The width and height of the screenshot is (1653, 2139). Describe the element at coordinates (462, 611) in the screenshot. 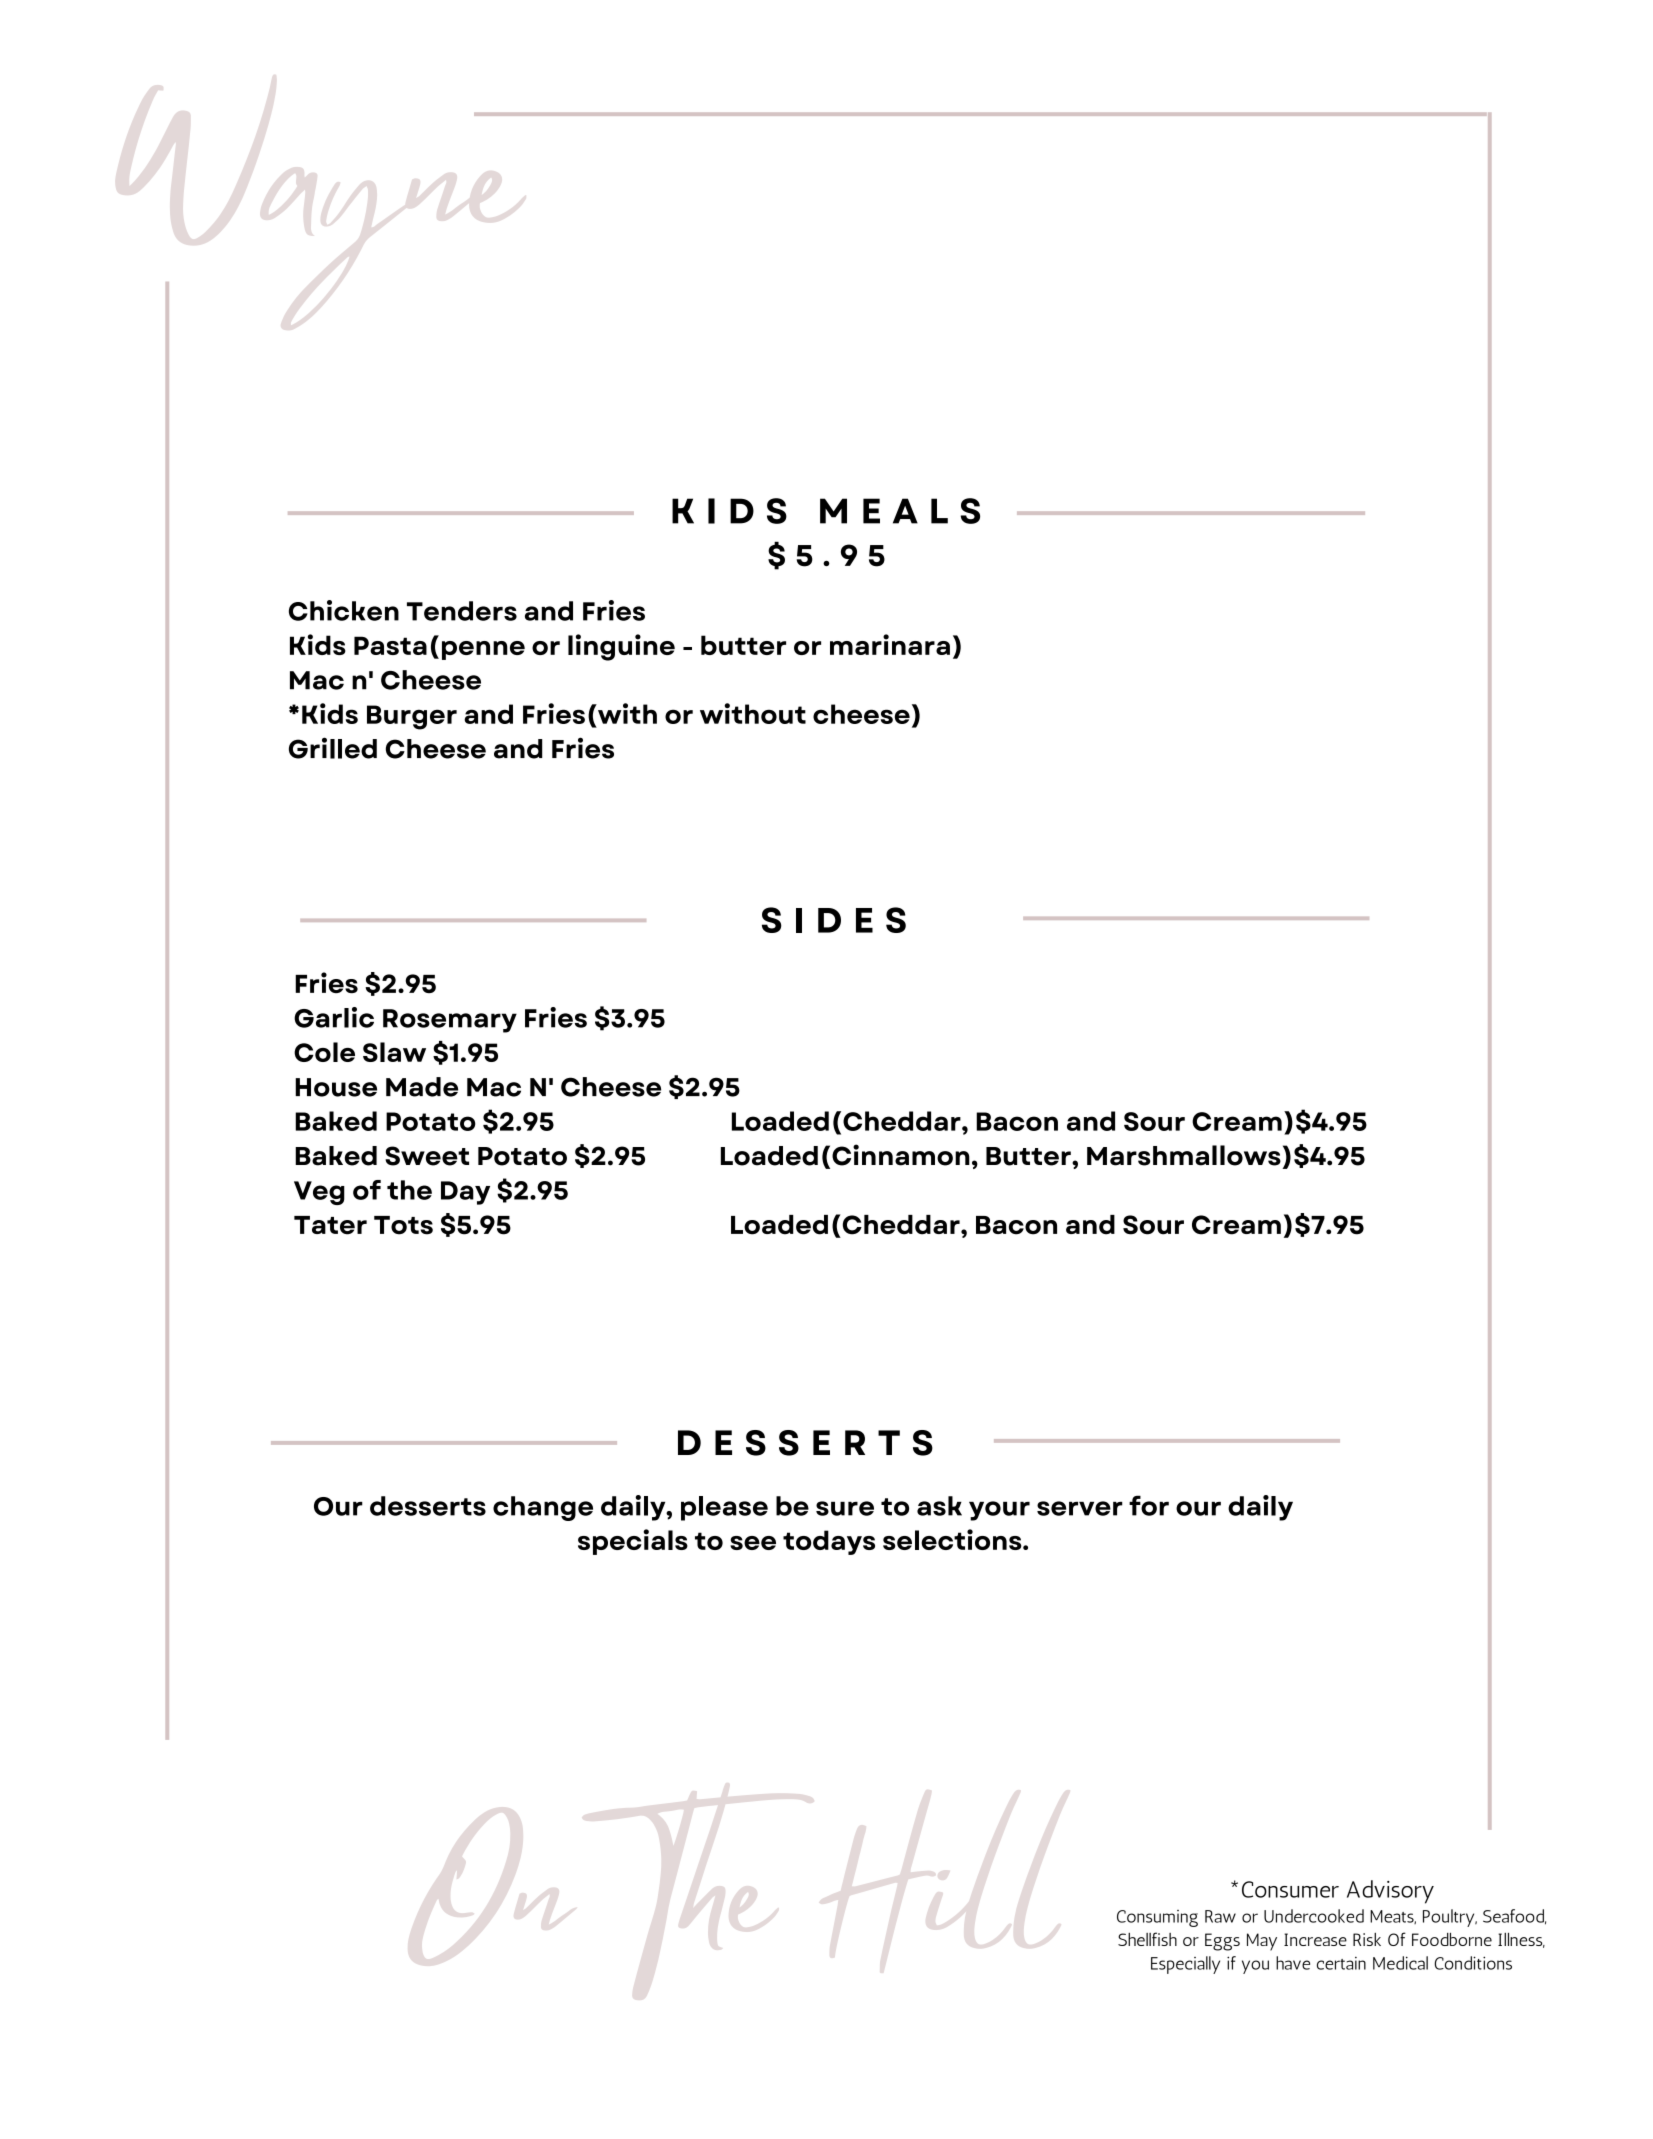

I see `Tenders` at that location.
